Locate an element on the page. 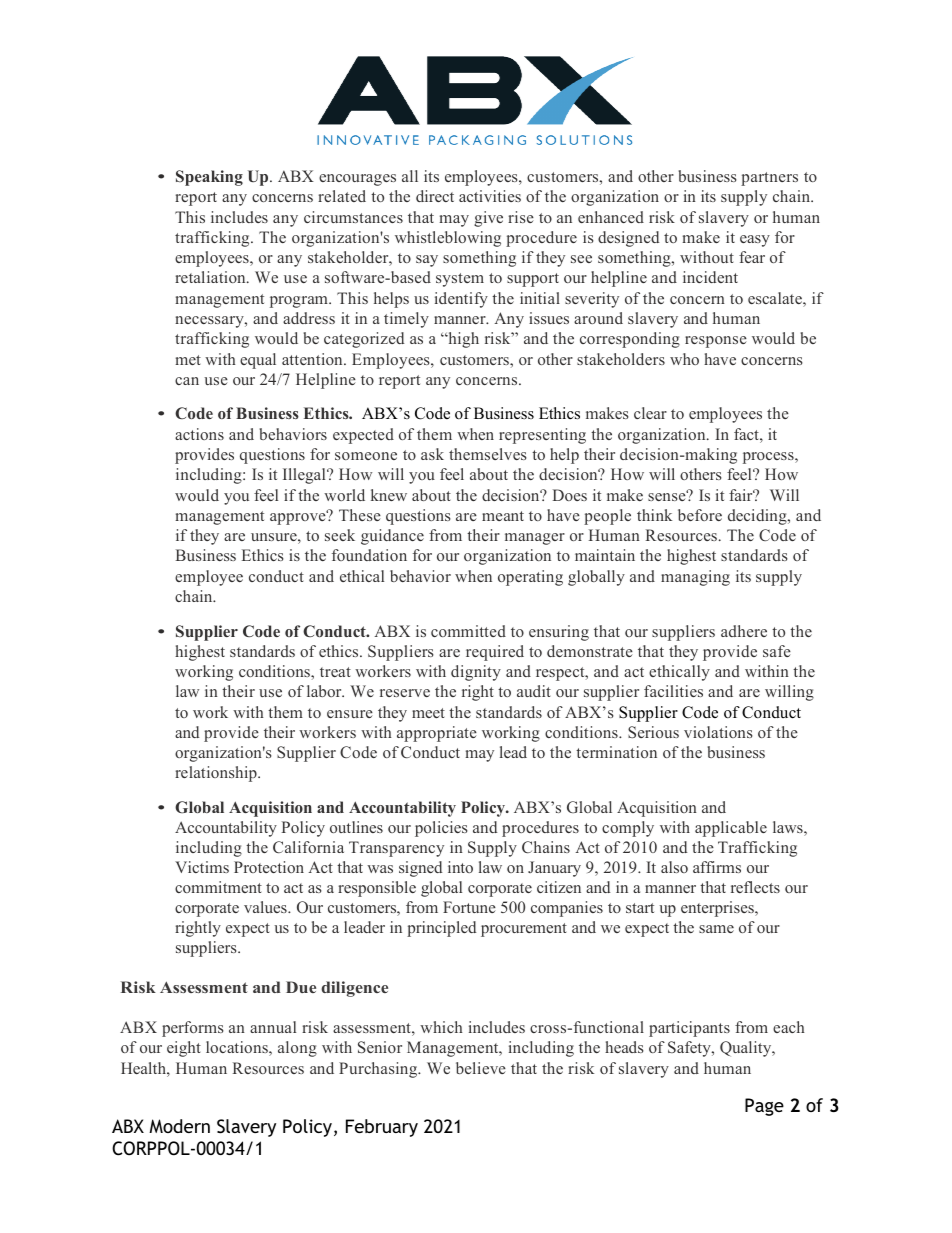  adhere is located at coordinates (744, 631).
